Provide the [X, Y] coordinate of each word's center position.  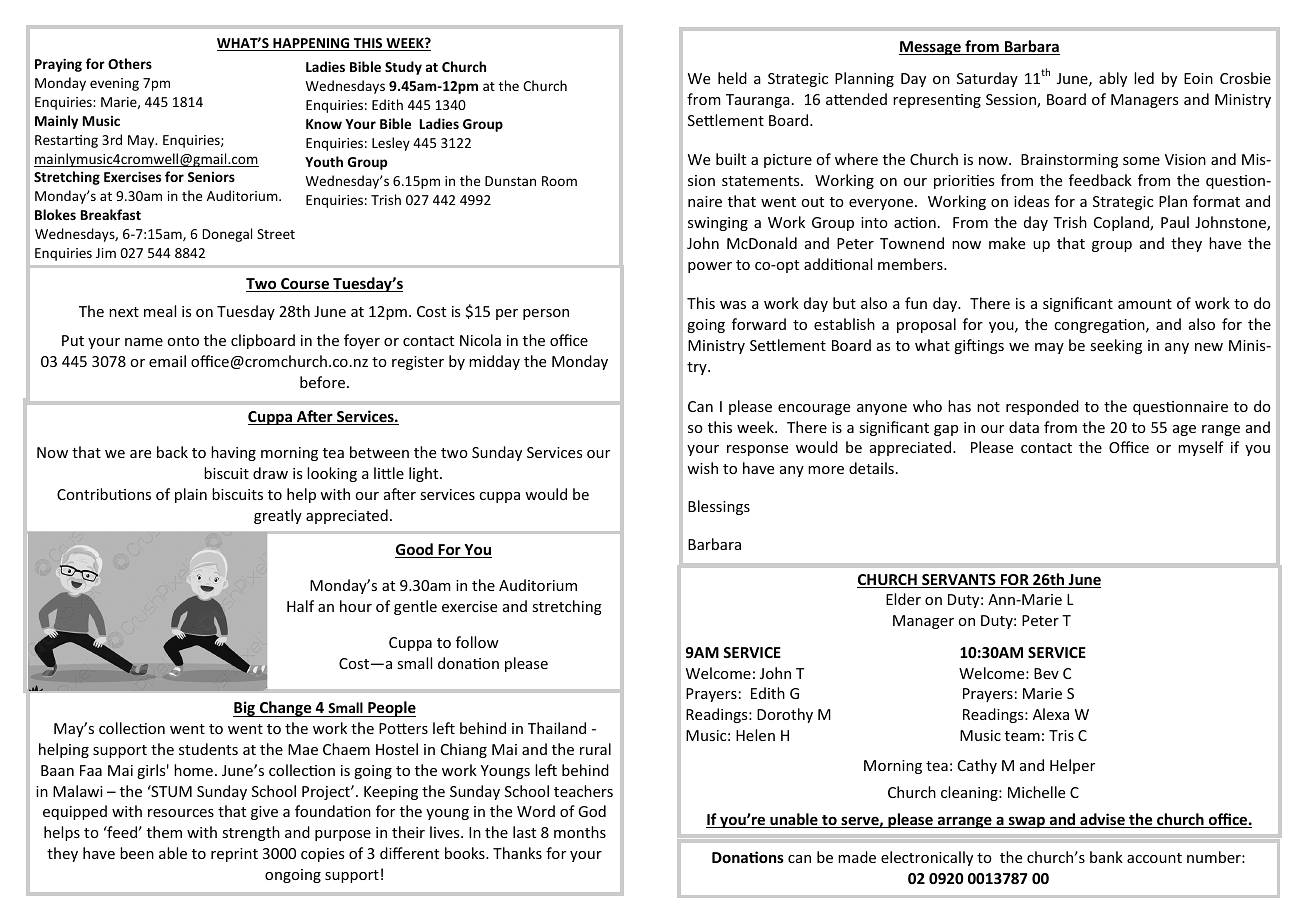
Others [130, 63]
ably [1113, 79]
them [164, 832]
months [580, 832]
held [732, 78]
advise [1102, 820]
